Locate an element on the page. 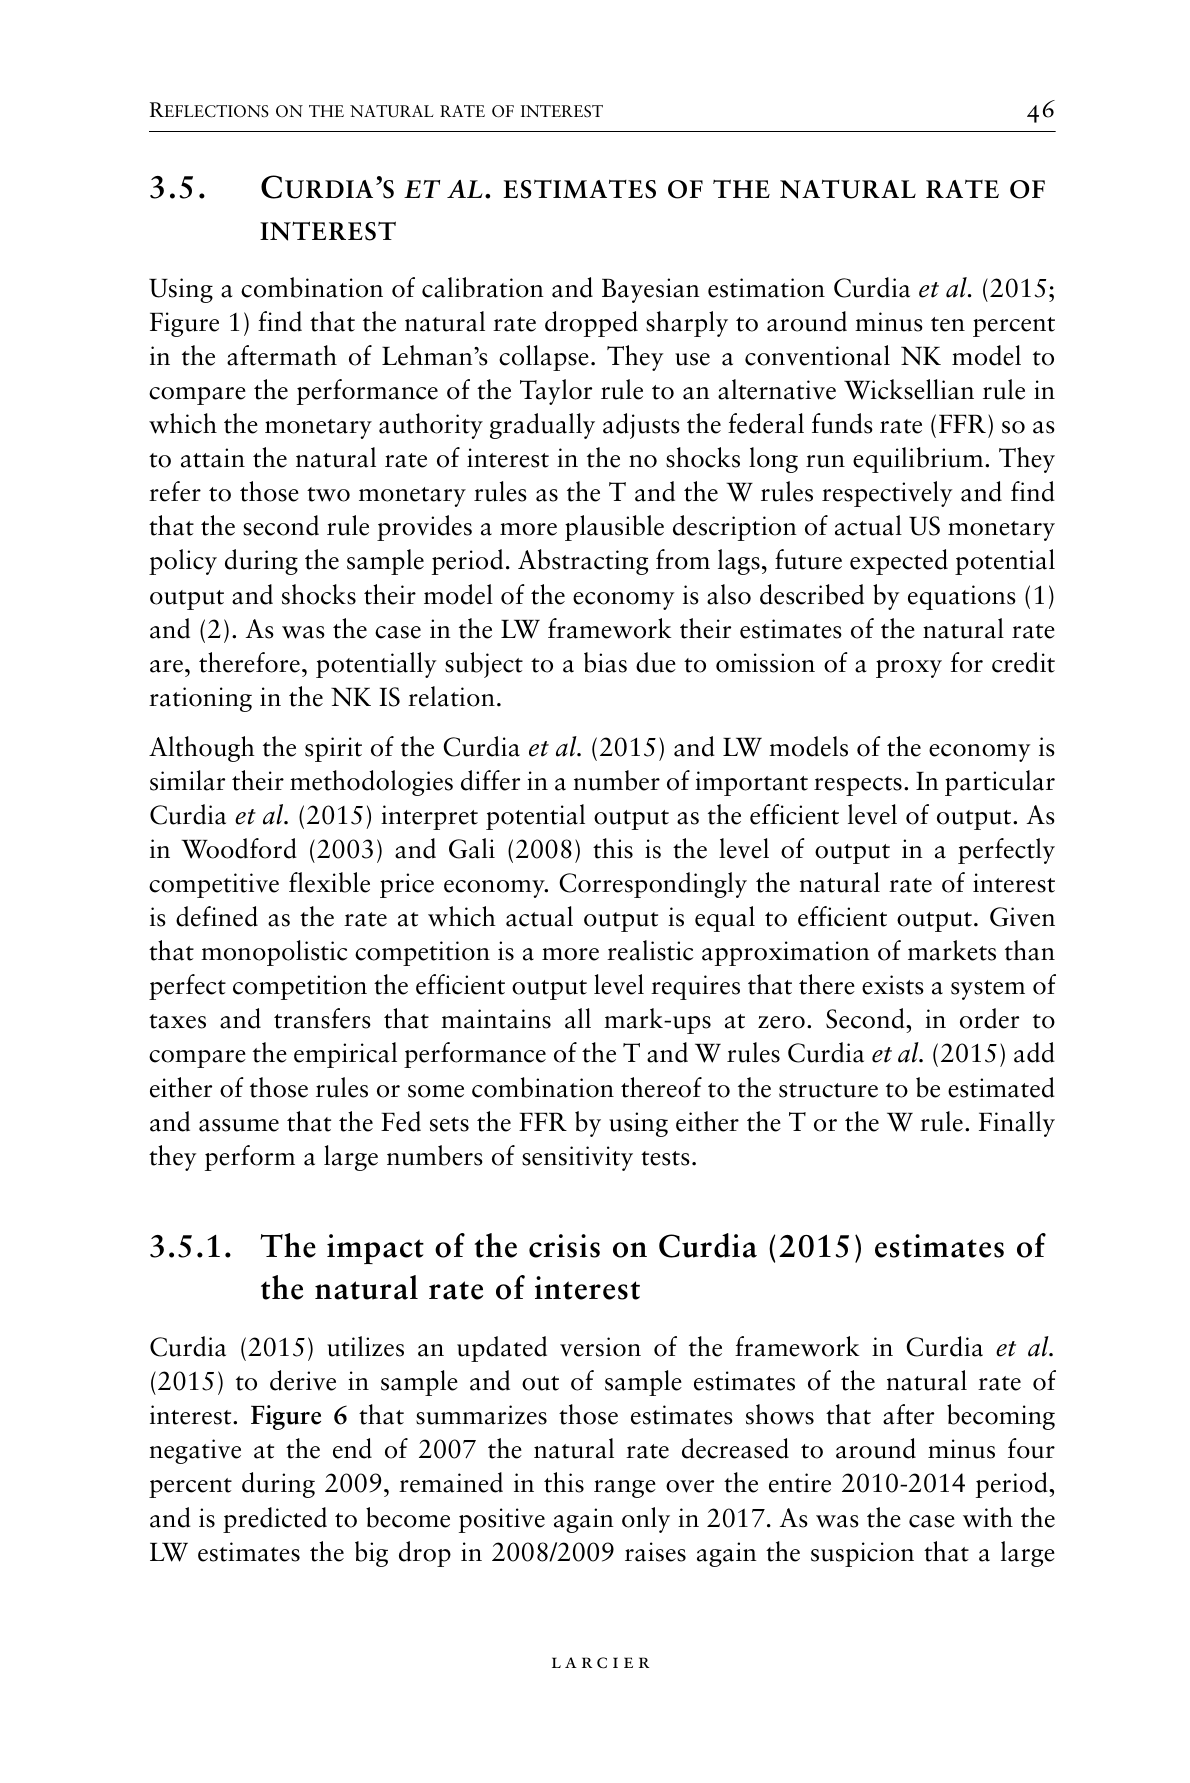 This document has height=1783, width=1190. attain is located at coordinates (213, 458).
